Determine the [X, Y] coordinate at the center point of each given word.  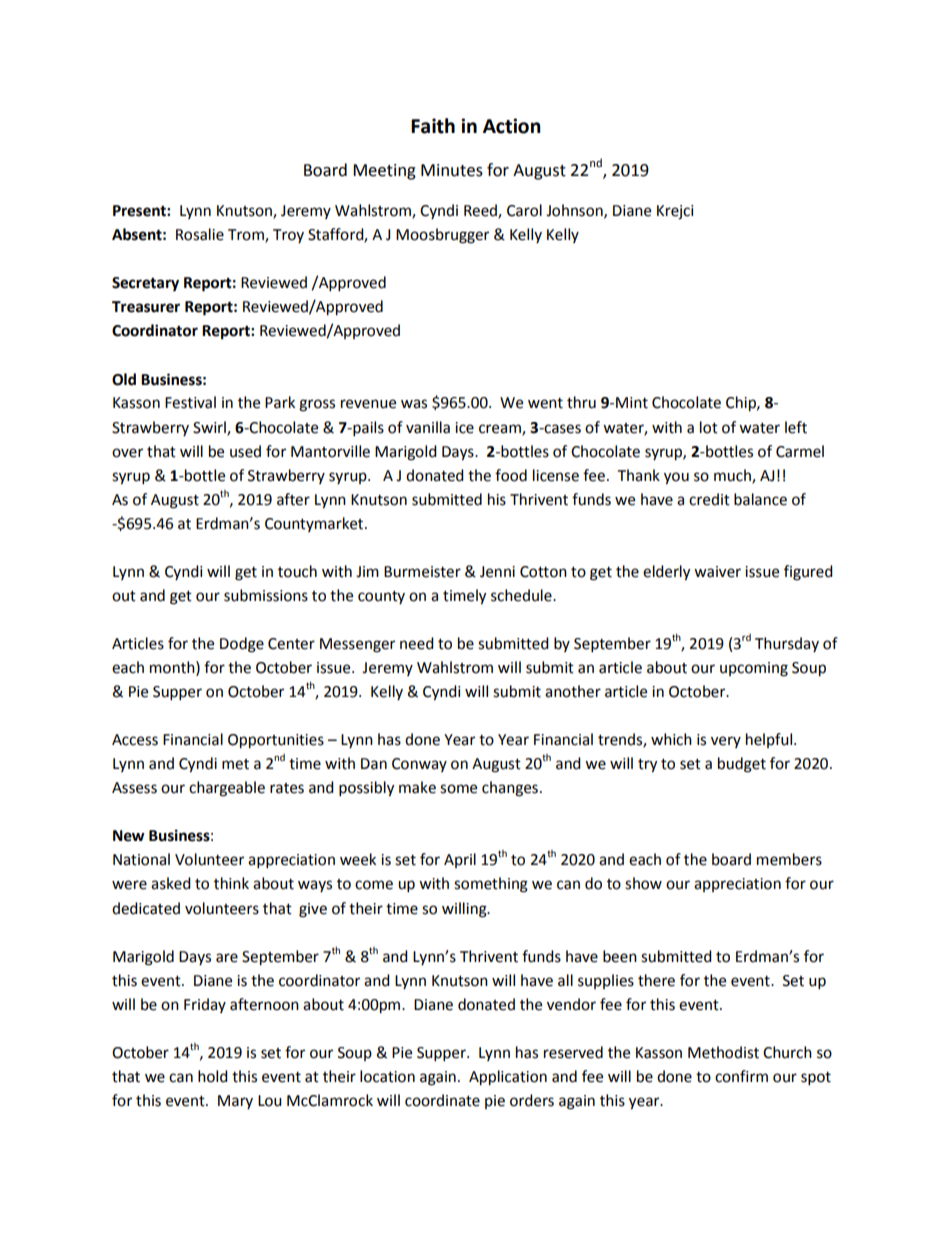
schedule [522, 595]
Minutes [452, 170]
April [460, 860]
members [789, 859]
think [231, 883]
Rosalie [200, 234]
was [414, 404]
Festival [190, 402]
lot [709, 427]
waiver [717, 572]
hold [213, 1076]
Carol [524, 210]
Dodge [242, 645]
